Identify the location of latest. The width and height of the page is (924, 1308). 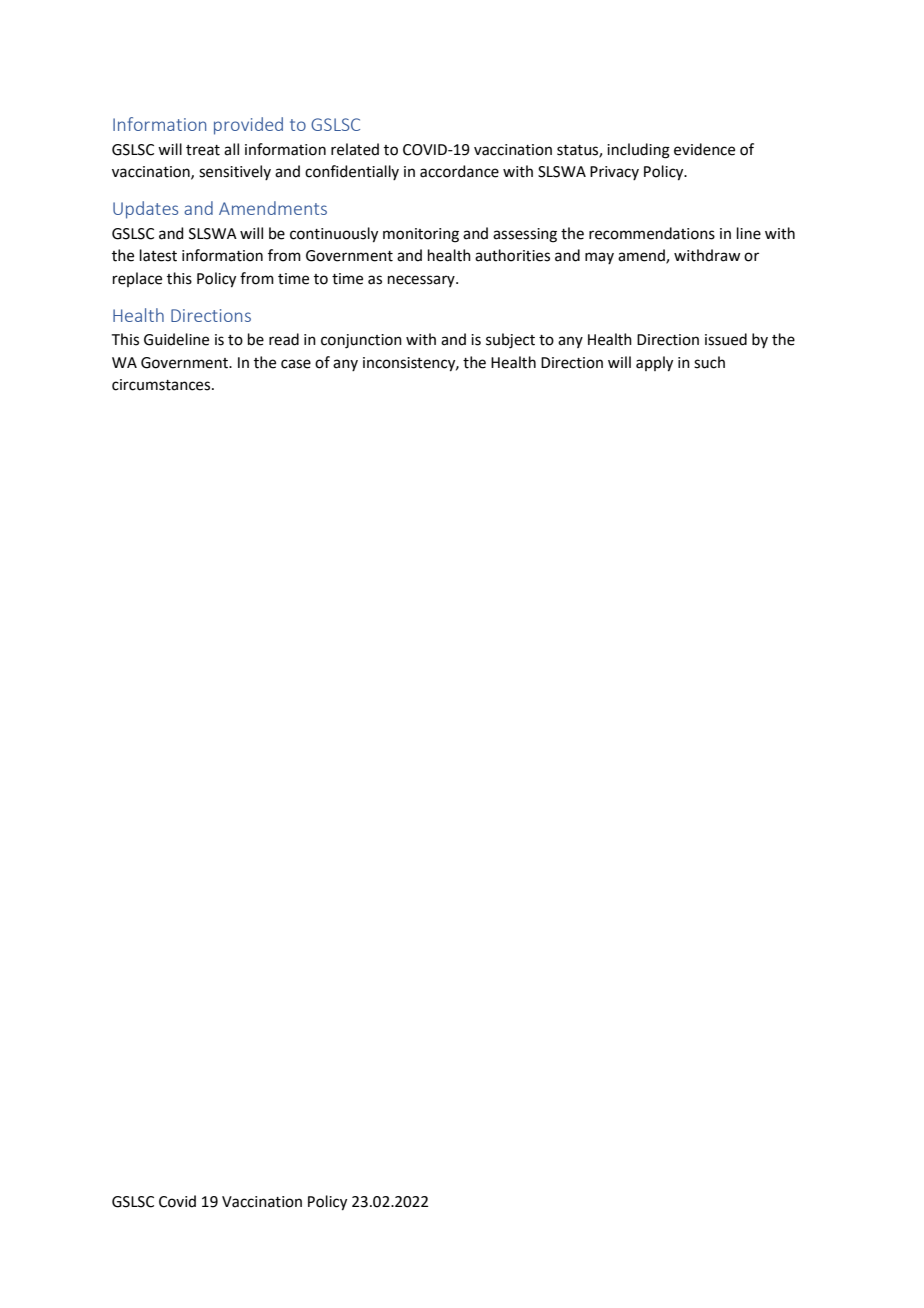
(158, 255).
